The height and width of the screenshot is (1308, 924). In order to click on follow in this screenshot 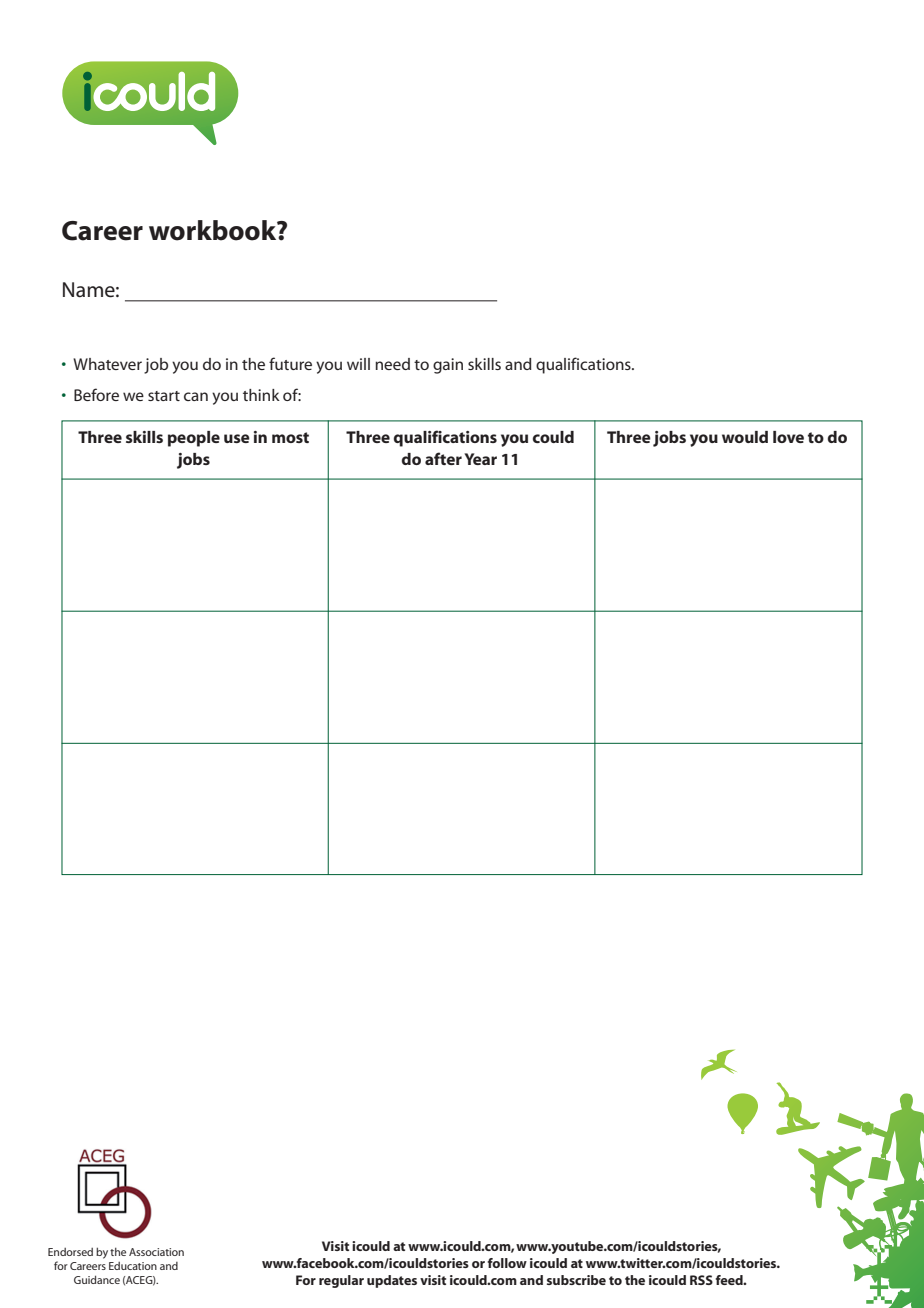, I will do `click(507, 1263)`.
